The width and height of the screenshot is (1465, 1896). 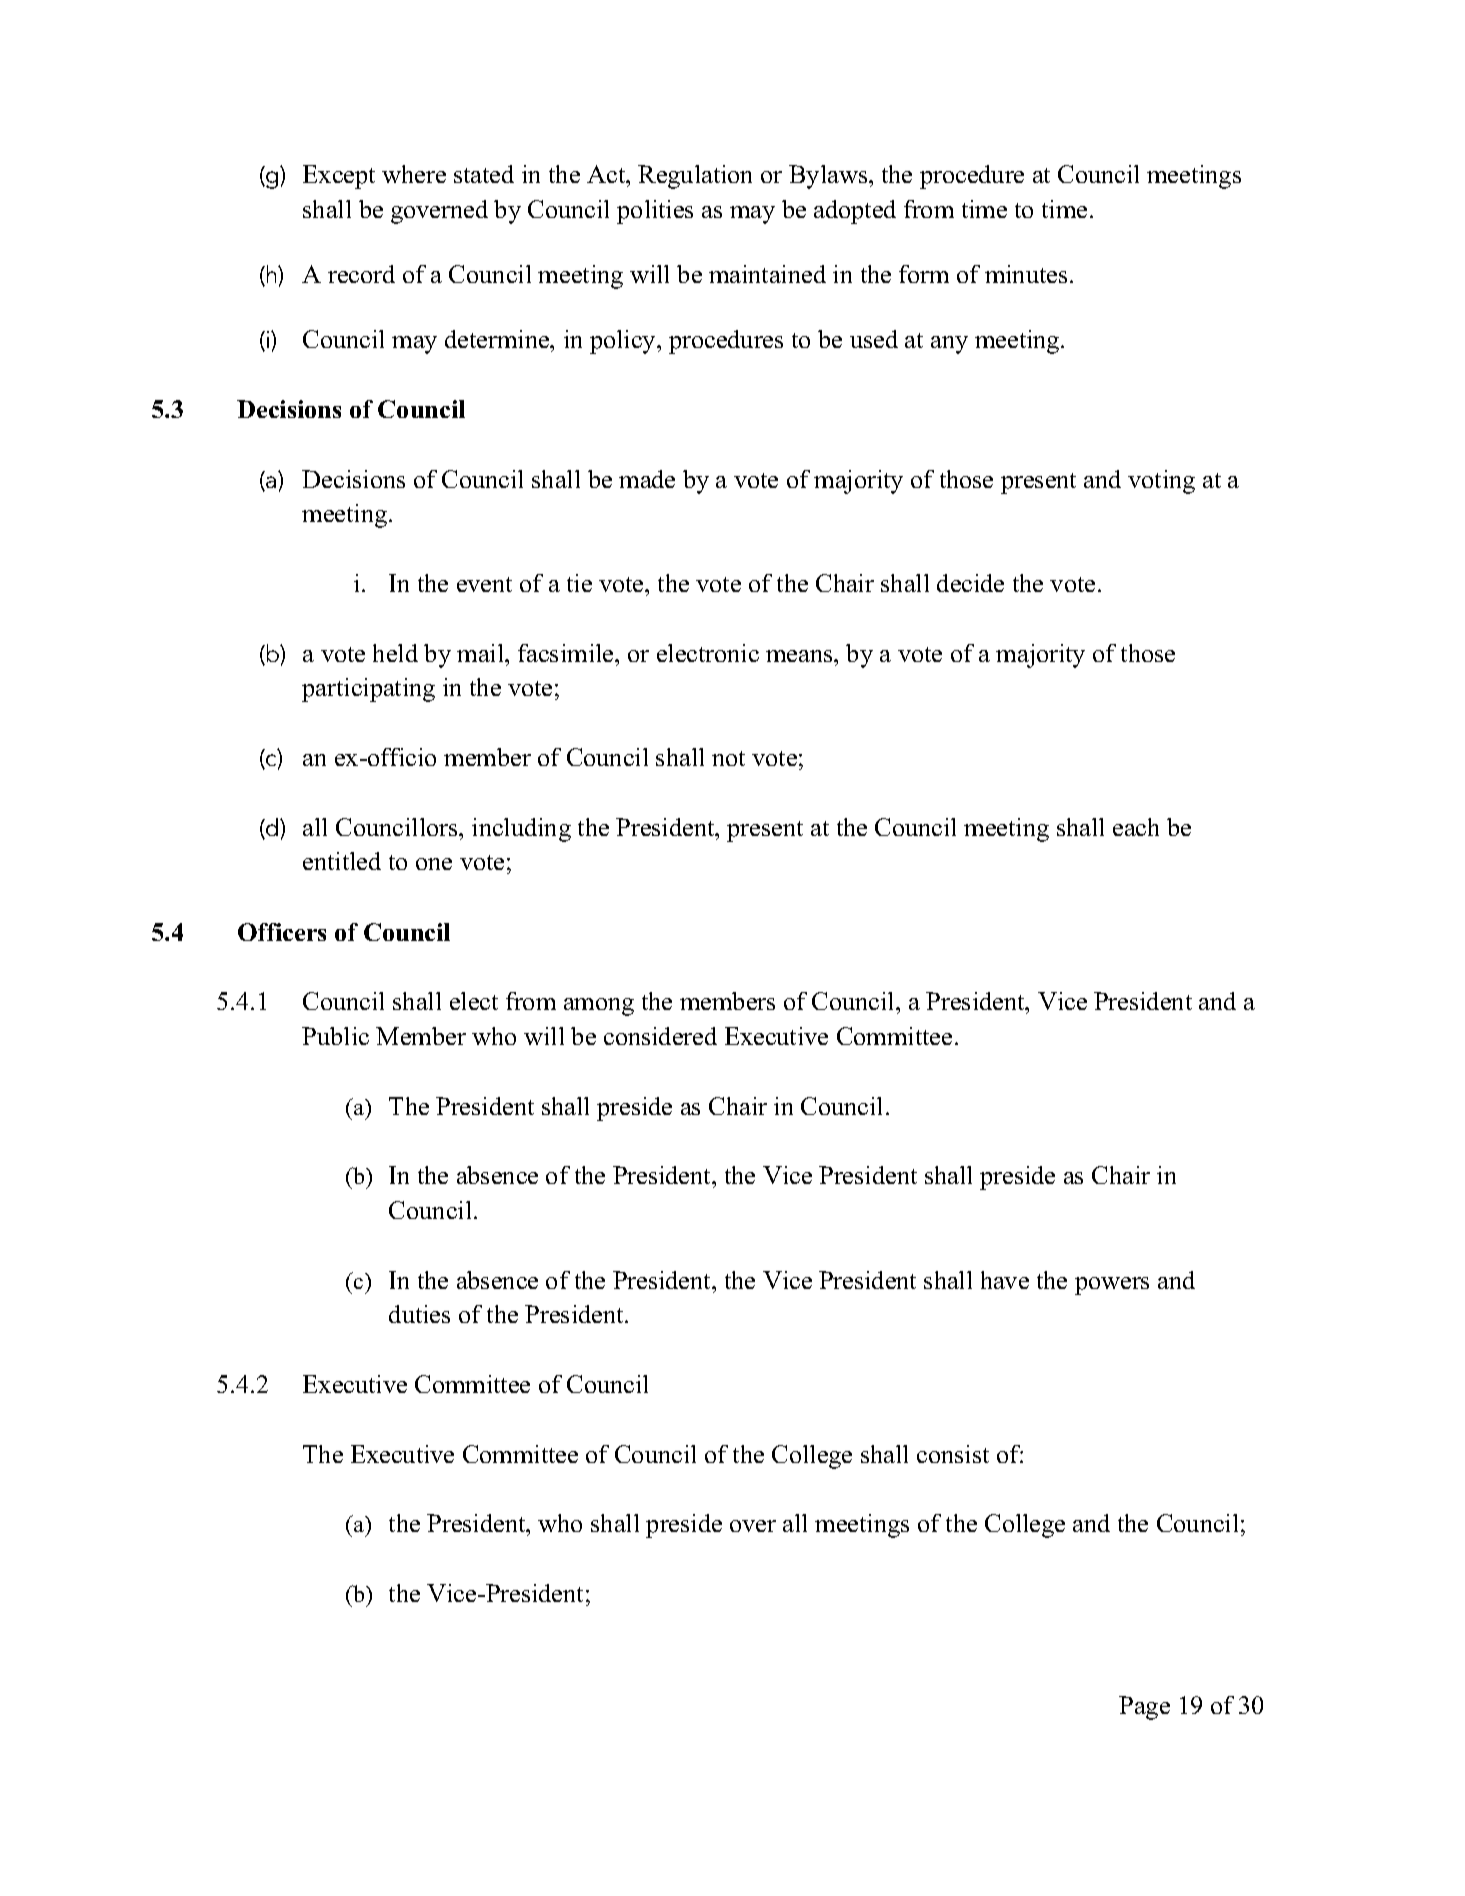 I want to click on Page, so click(x=1144, y=1708).
